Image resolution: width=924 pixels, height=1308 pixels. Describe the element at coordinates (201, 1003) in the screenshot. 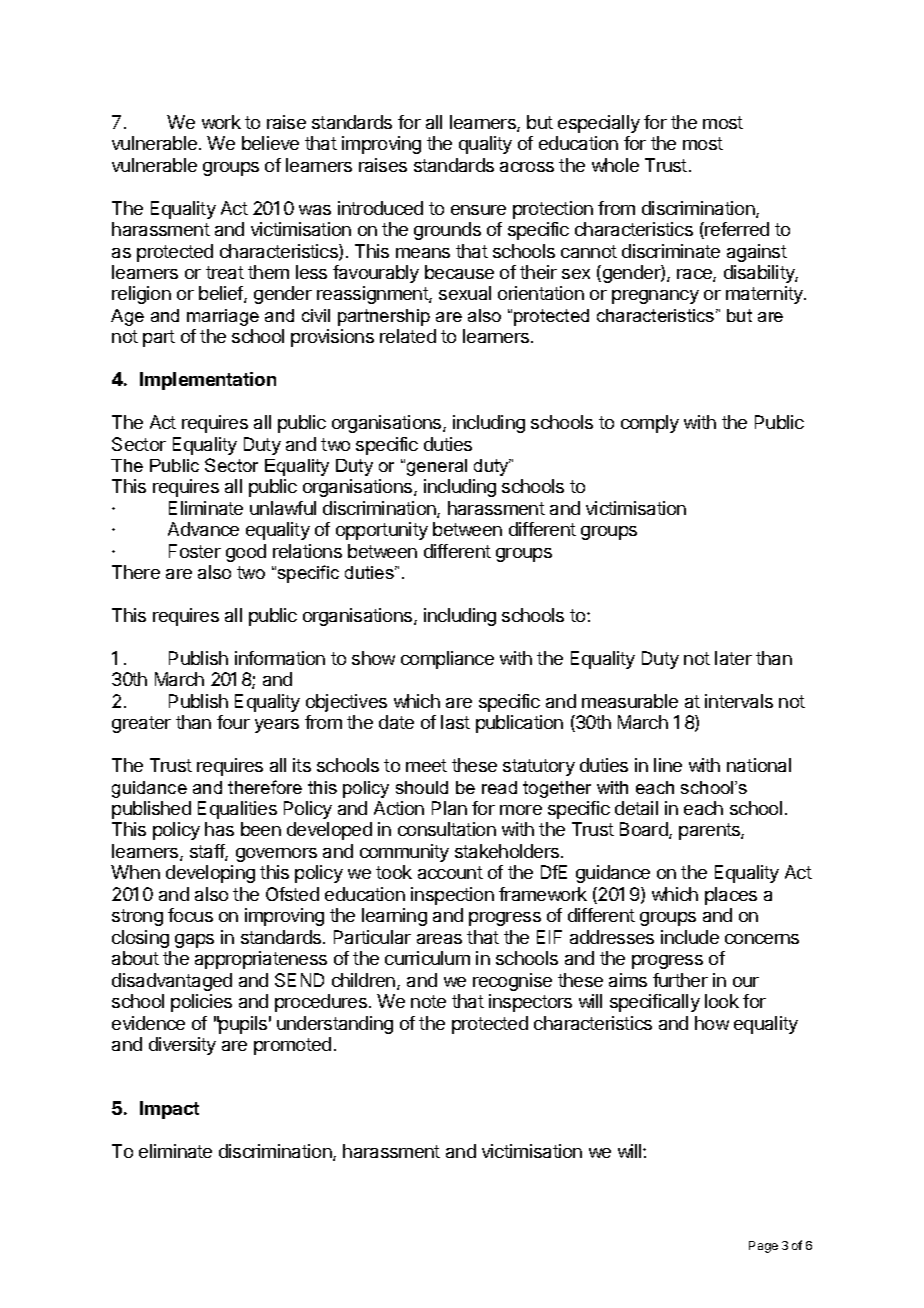

I see `policies` at that location.
